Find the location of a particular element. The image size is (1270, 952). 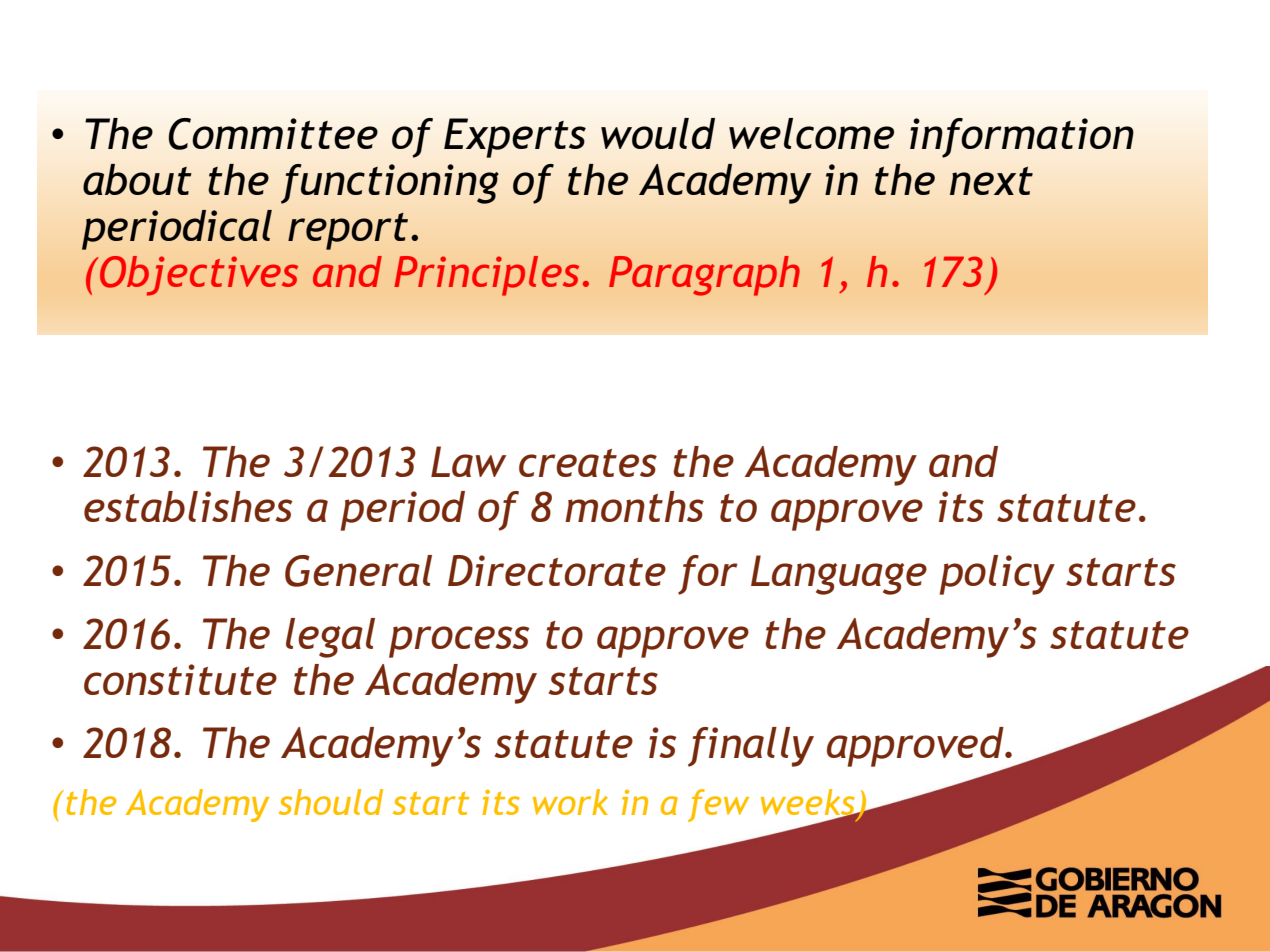

Language is located at coordinates (839, 575).
